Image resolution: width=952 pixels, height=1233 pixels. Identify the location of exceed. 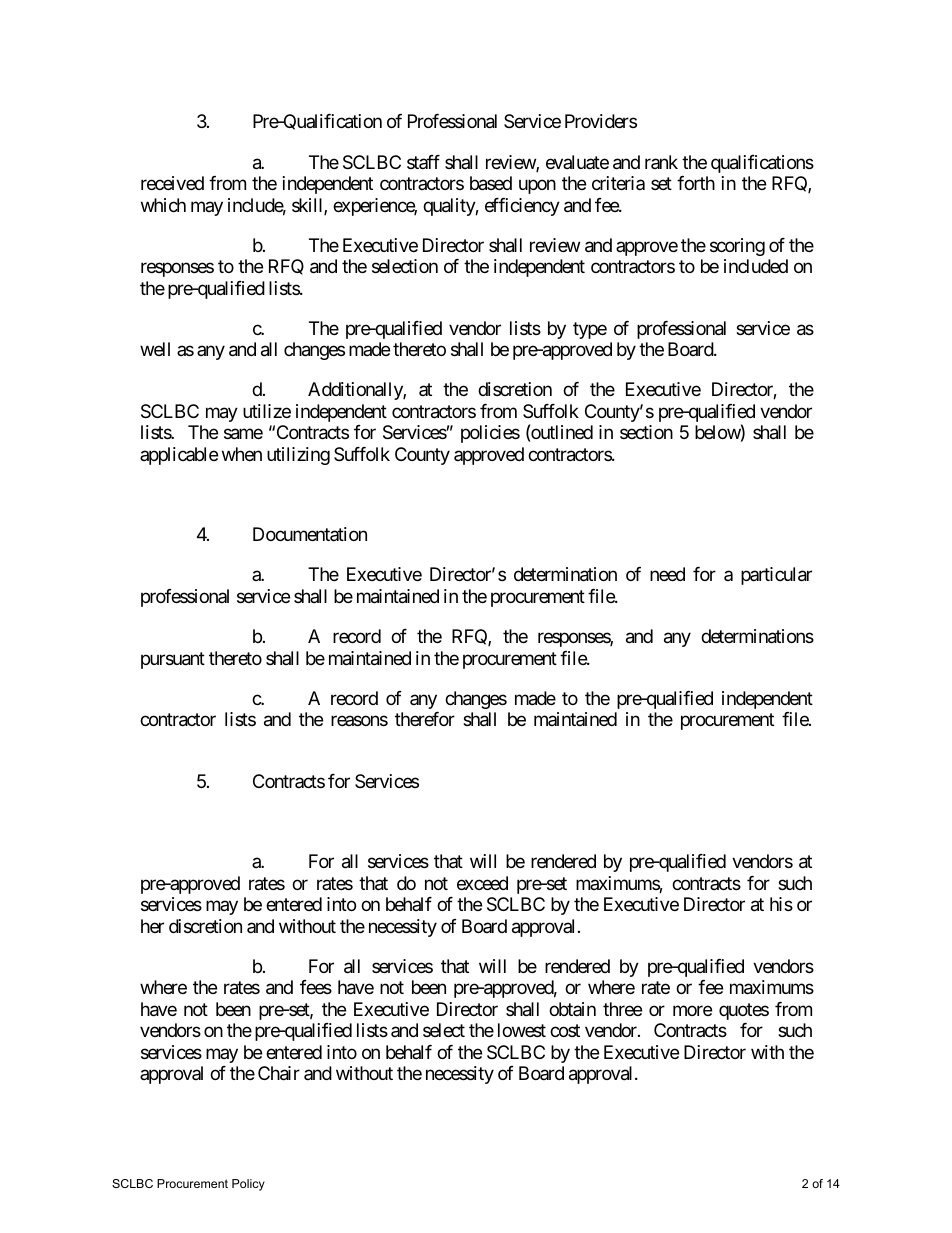
(482, 883).
